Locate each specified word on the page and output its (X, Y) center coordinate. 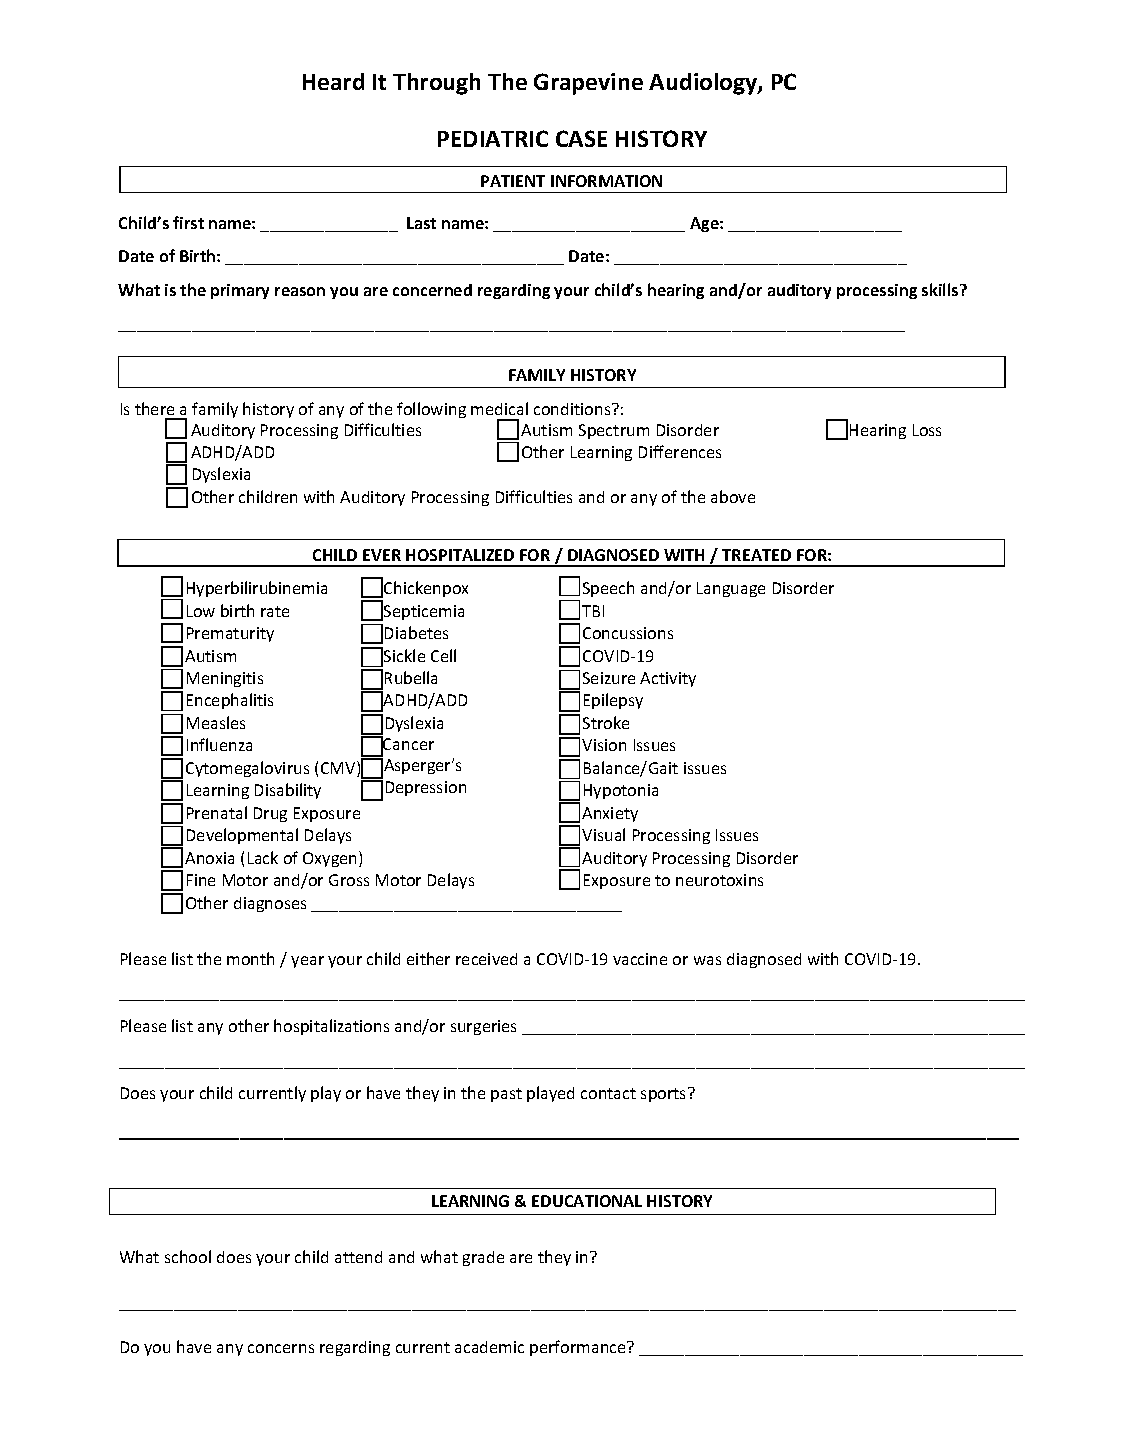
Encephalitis (230, 701)
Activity (668, 679)
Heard (333, 81)
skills (941, 289)
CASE (581, 138)
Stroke (606, 722)
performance (579, 1348)
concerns (281, 1348)
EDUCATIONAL (587, 1201)
